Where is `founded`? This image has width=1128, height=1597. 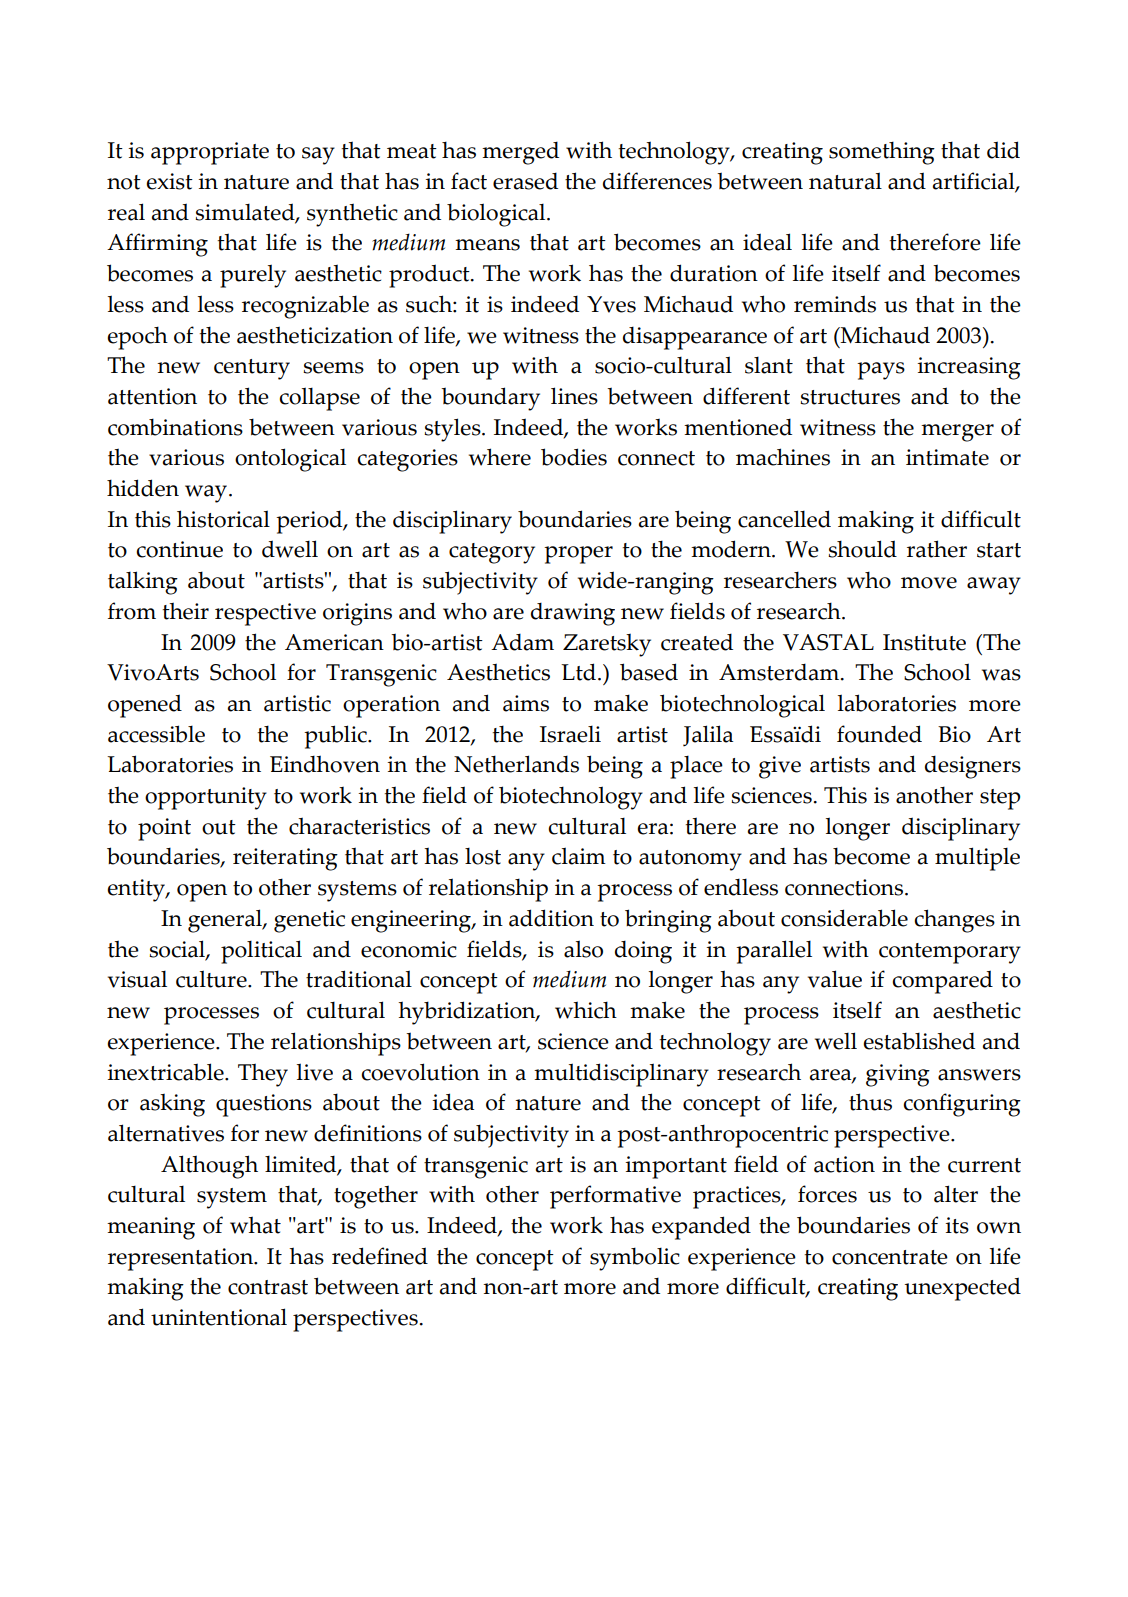 founded is located at coordinates (879, 734).
